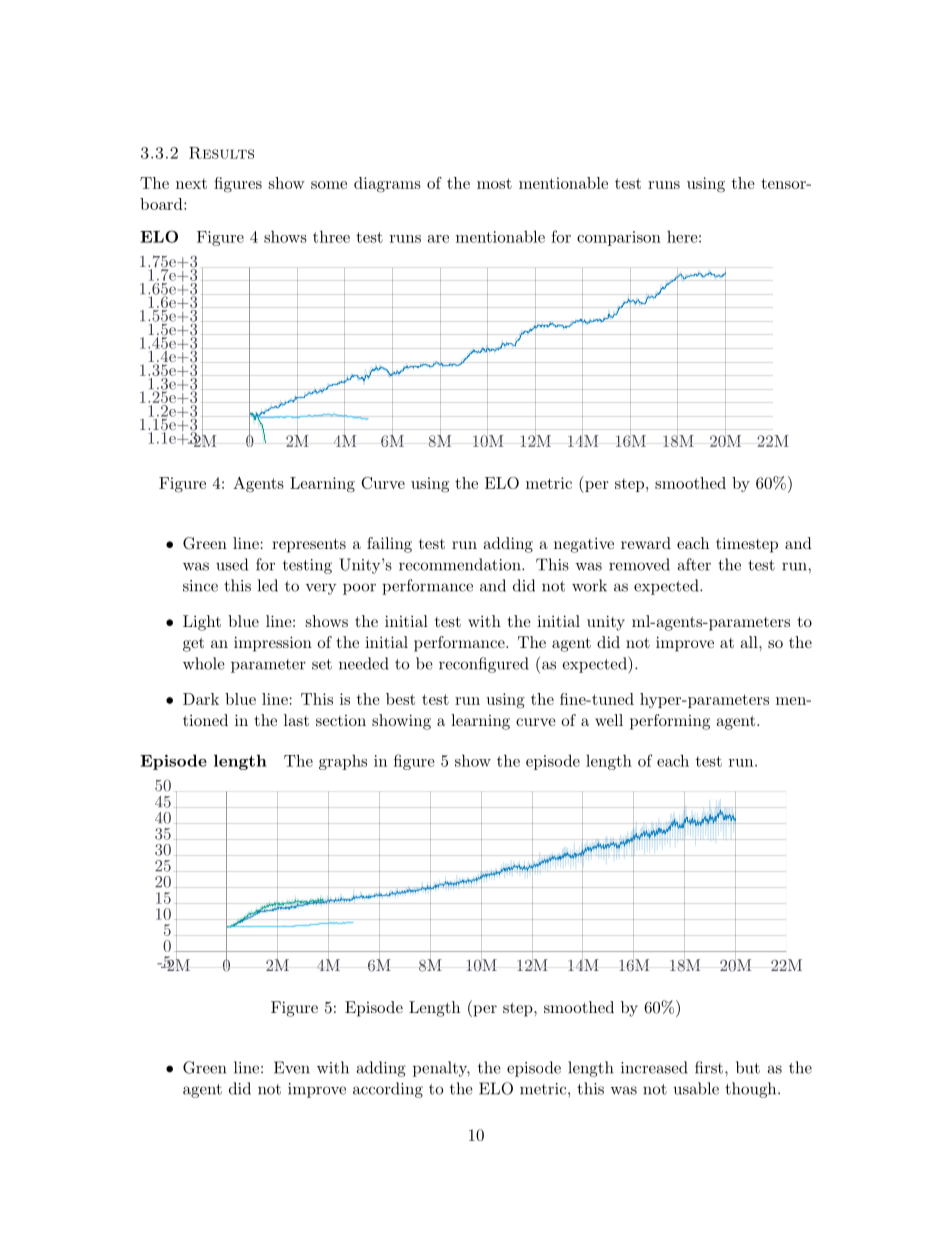 The width and height of the page is (952, 1233). What do you see at coordinates (494, 183) in the page?
I see `most` at bounding box center [494, 183].
